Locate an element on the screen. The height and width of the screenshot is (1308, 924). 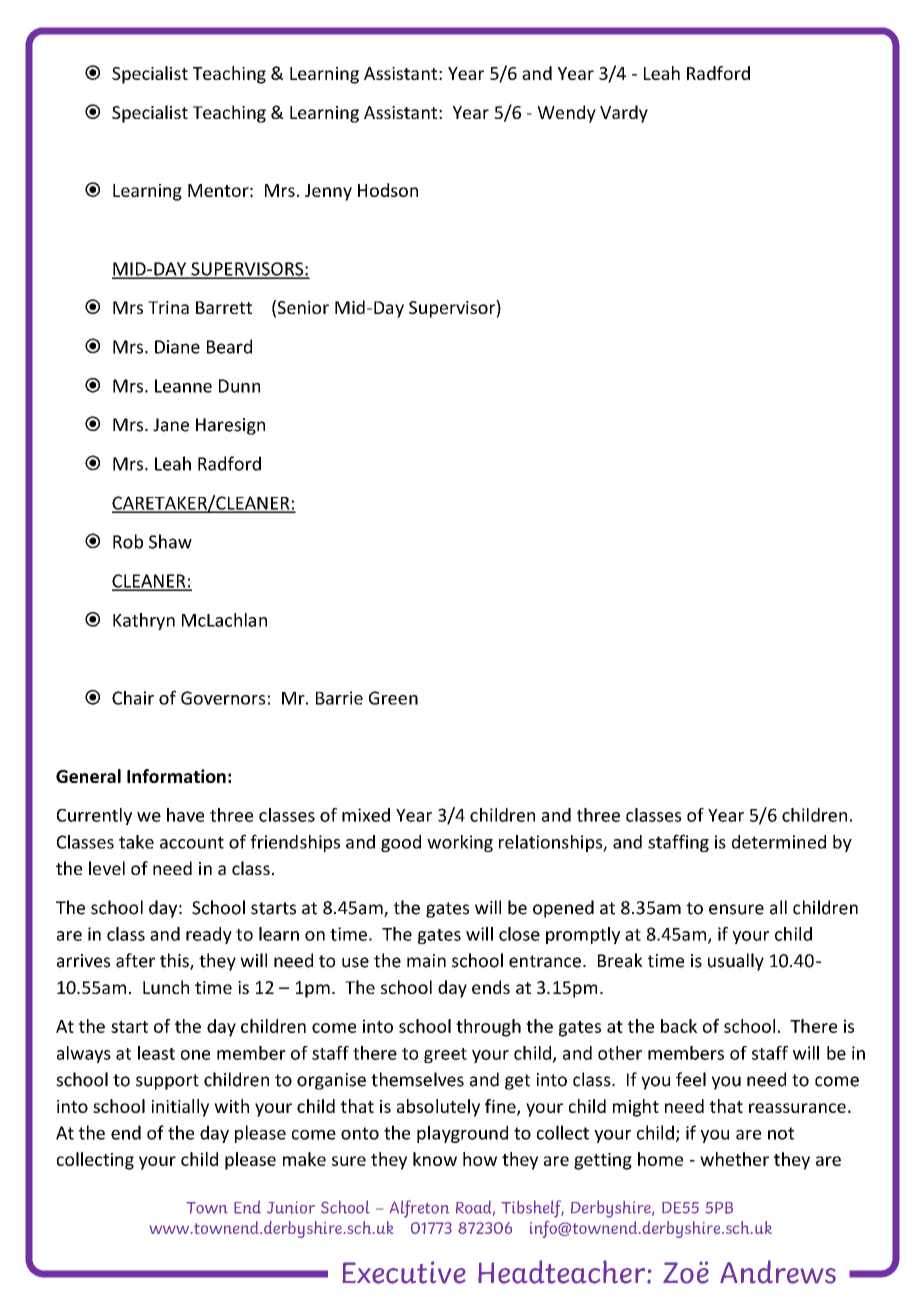
Green is located at coordinates (393, 698).
